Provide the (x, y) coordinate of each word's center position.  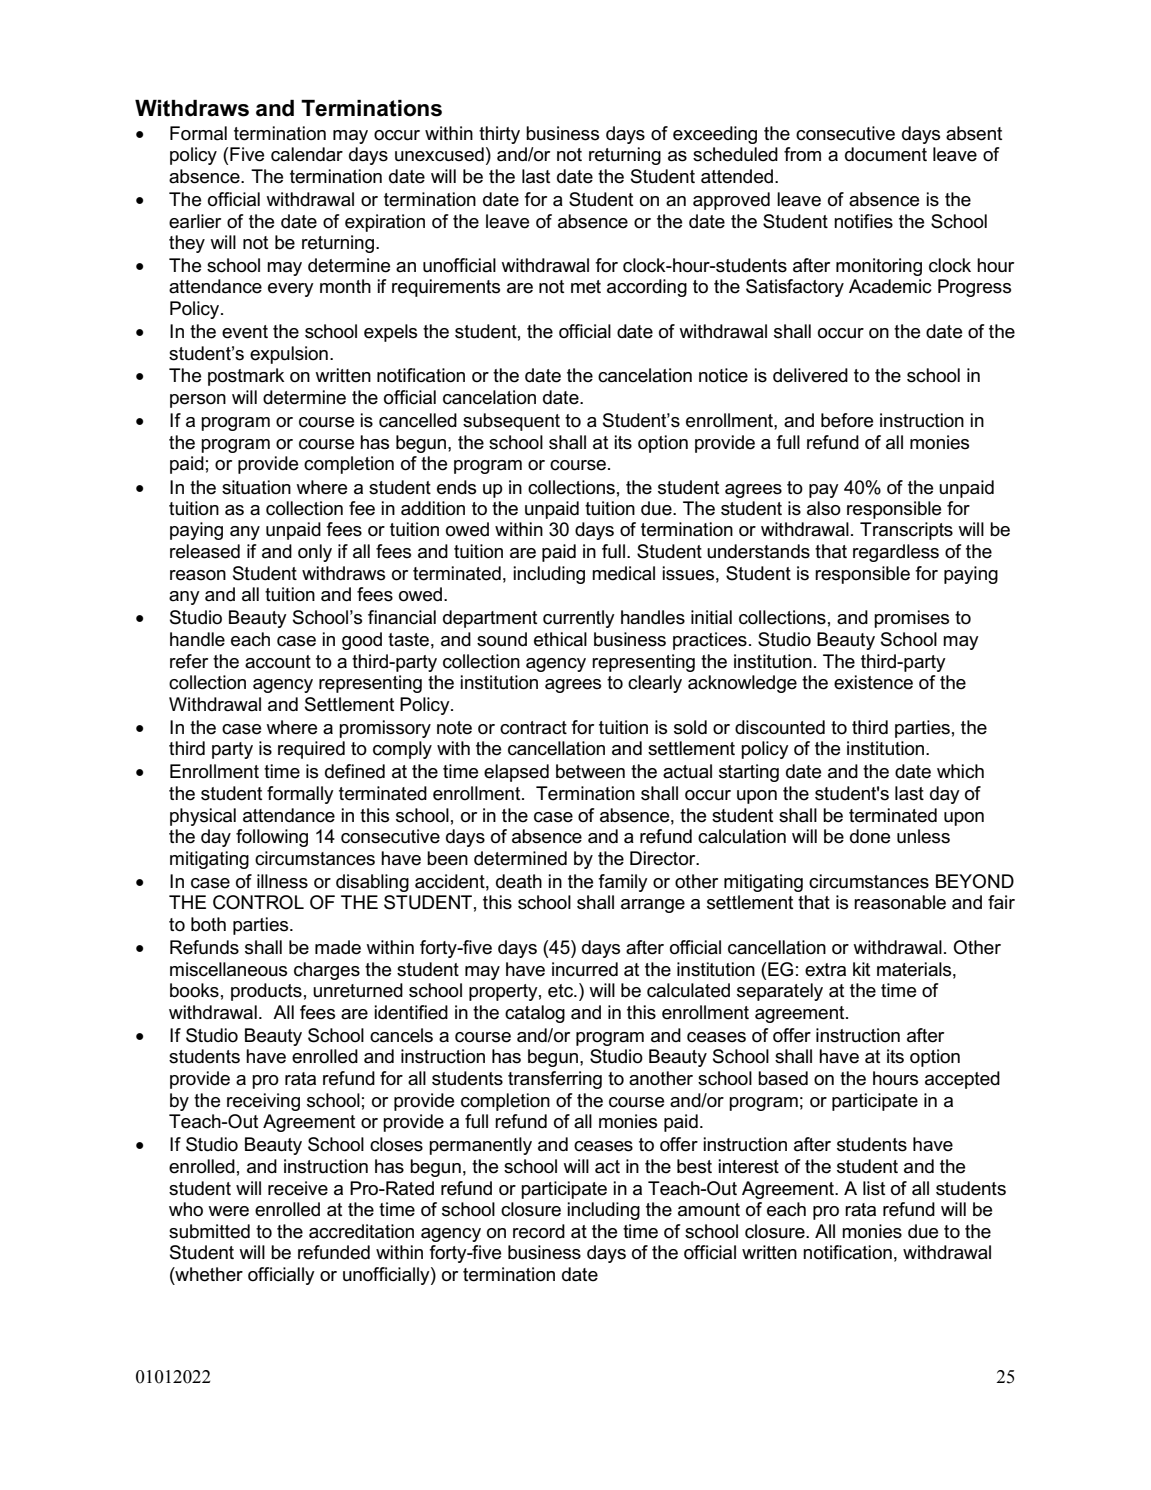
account (278, 662)
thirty (499, 135)
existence (873, 682)
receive (298, 1188)
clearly (655, 684)
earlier (195, 221)
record (539, 1231)
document (886, 154)
